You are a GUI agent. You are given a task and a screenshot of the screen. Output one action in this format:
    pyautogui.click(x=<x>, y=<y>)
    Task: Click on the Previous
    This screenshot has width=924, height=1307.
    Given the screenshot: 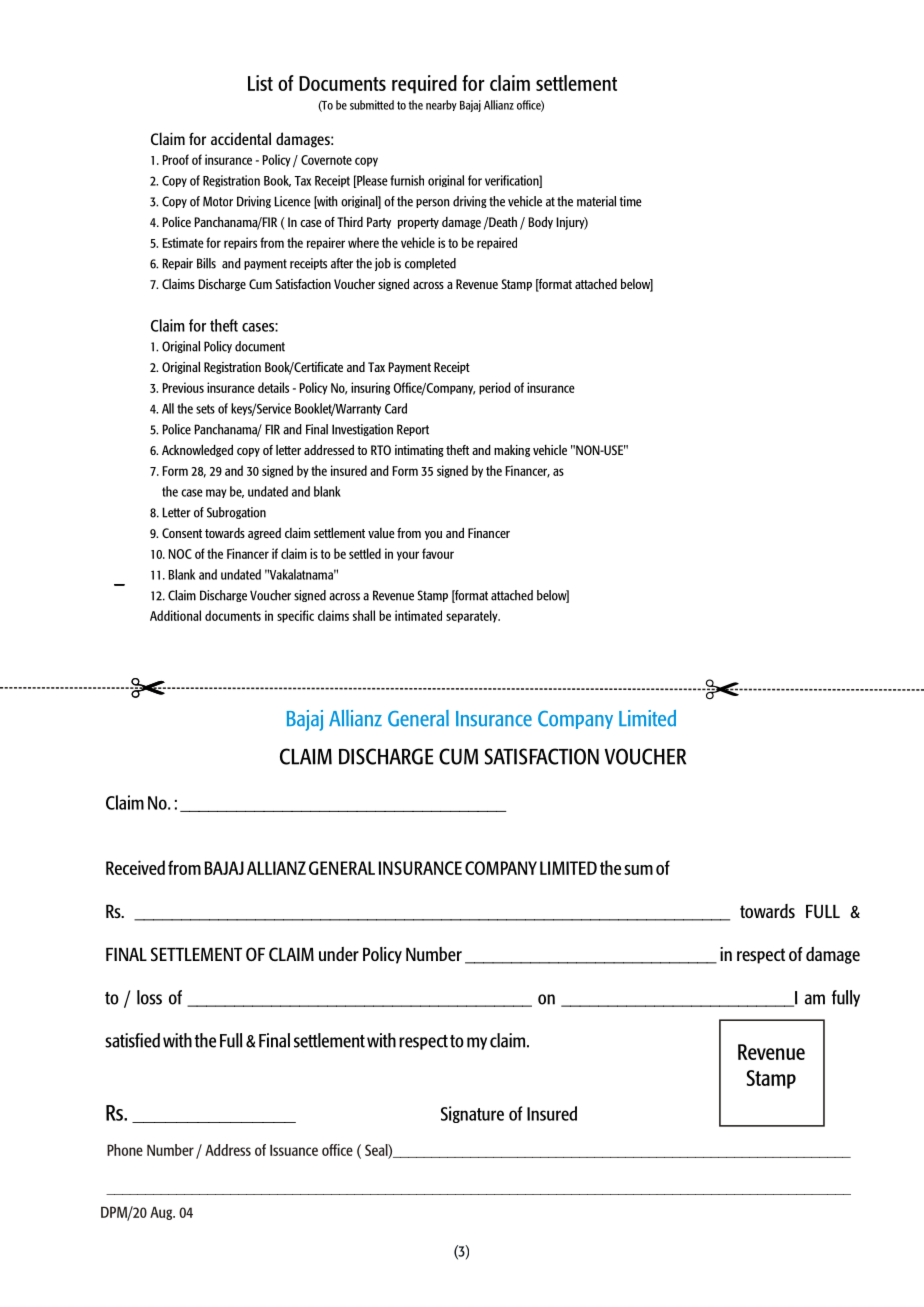 What is the action you would take?
    pyautogui.click(x=183, y=387)
